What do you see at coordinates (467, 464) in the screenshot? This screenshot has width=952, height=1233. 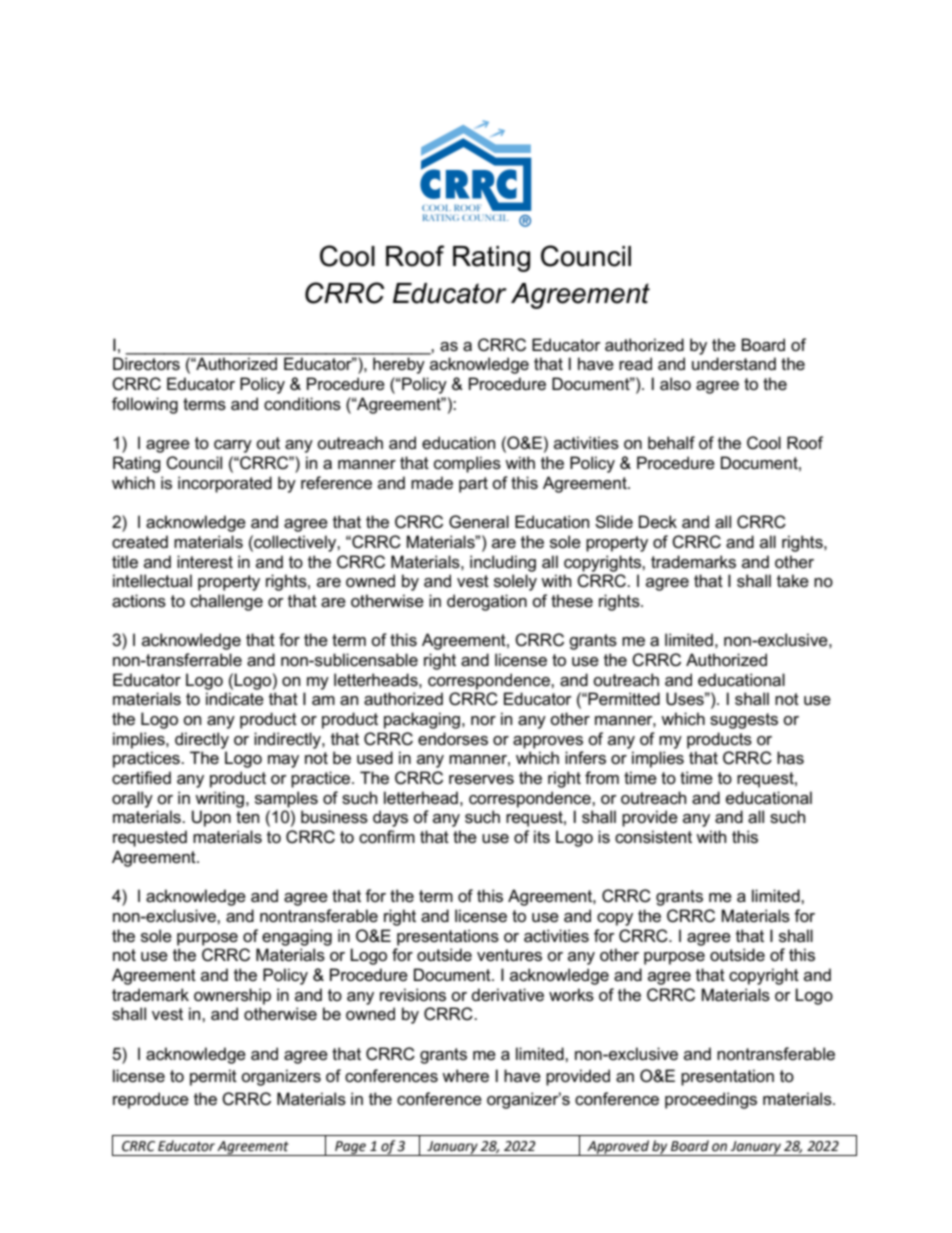 I see `complies` at bounding box center [467, 464].
